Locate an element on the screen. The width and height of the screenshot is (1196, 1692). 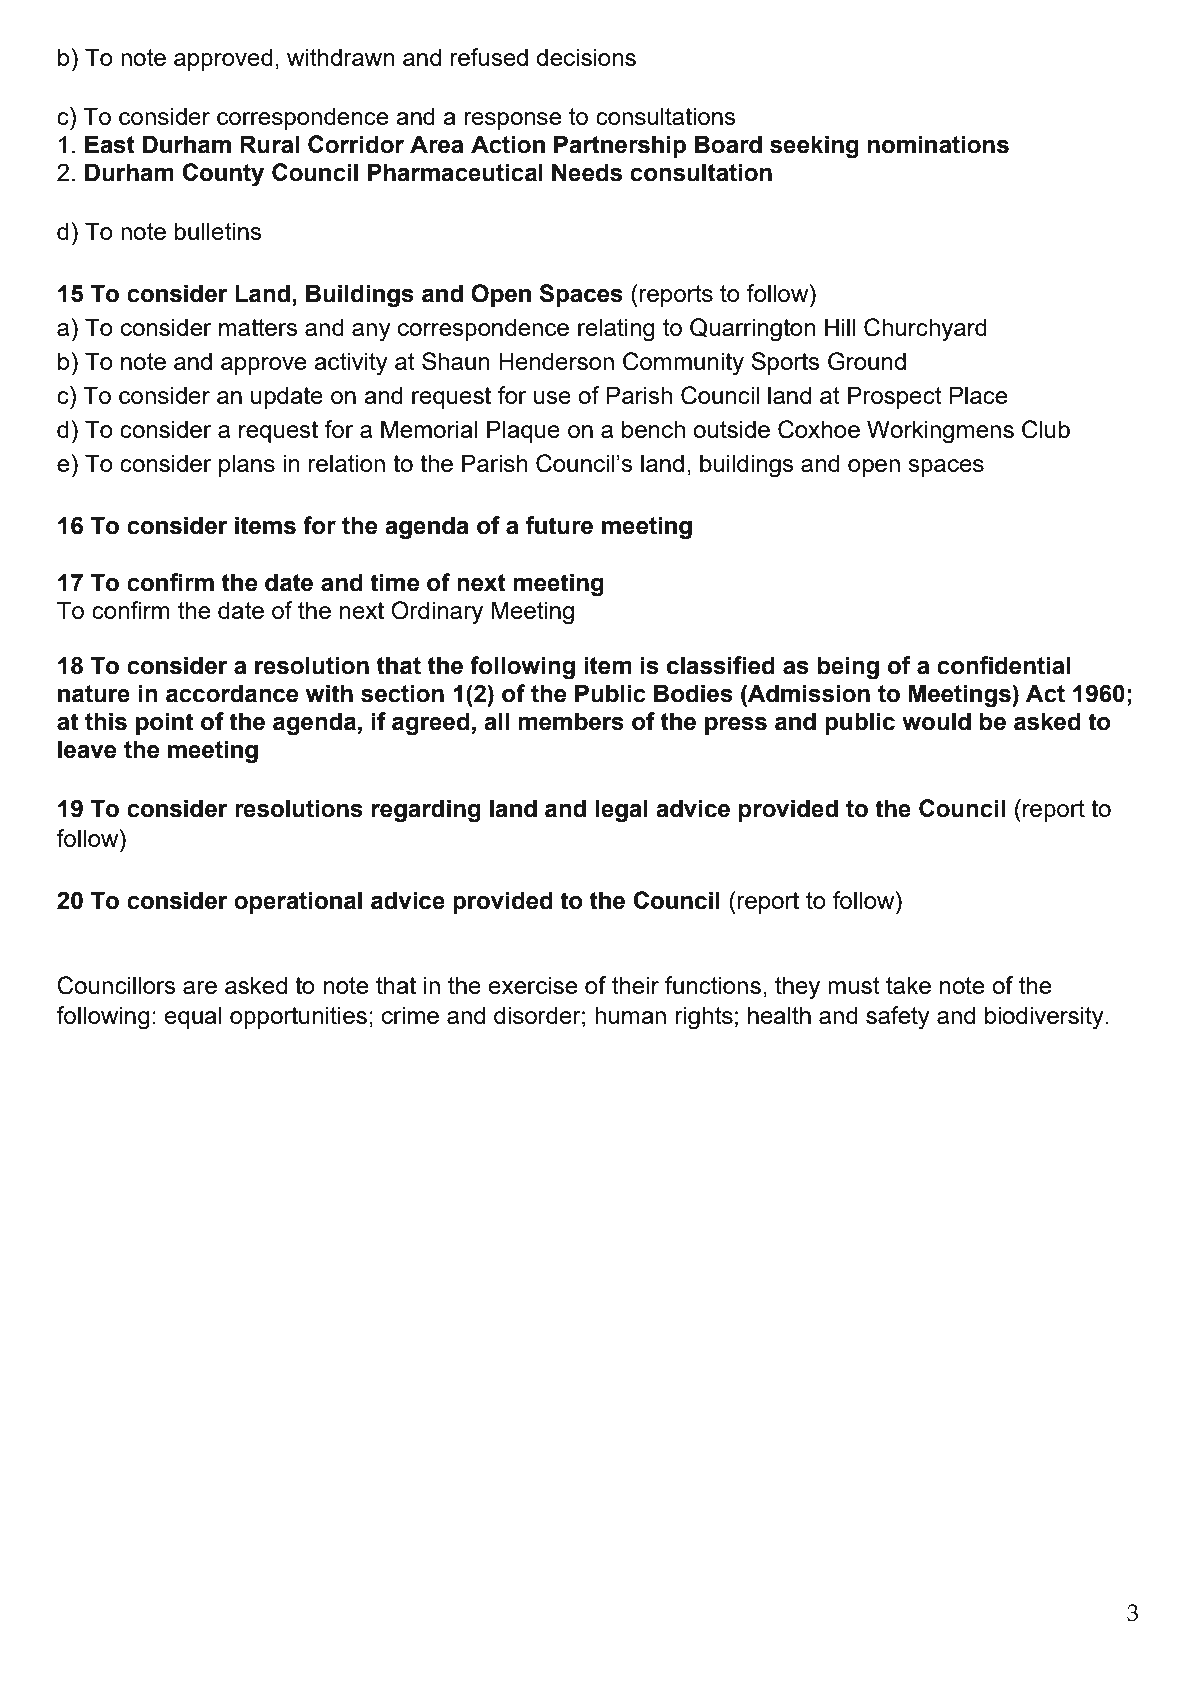
take is located at coordinates (908, 985).
